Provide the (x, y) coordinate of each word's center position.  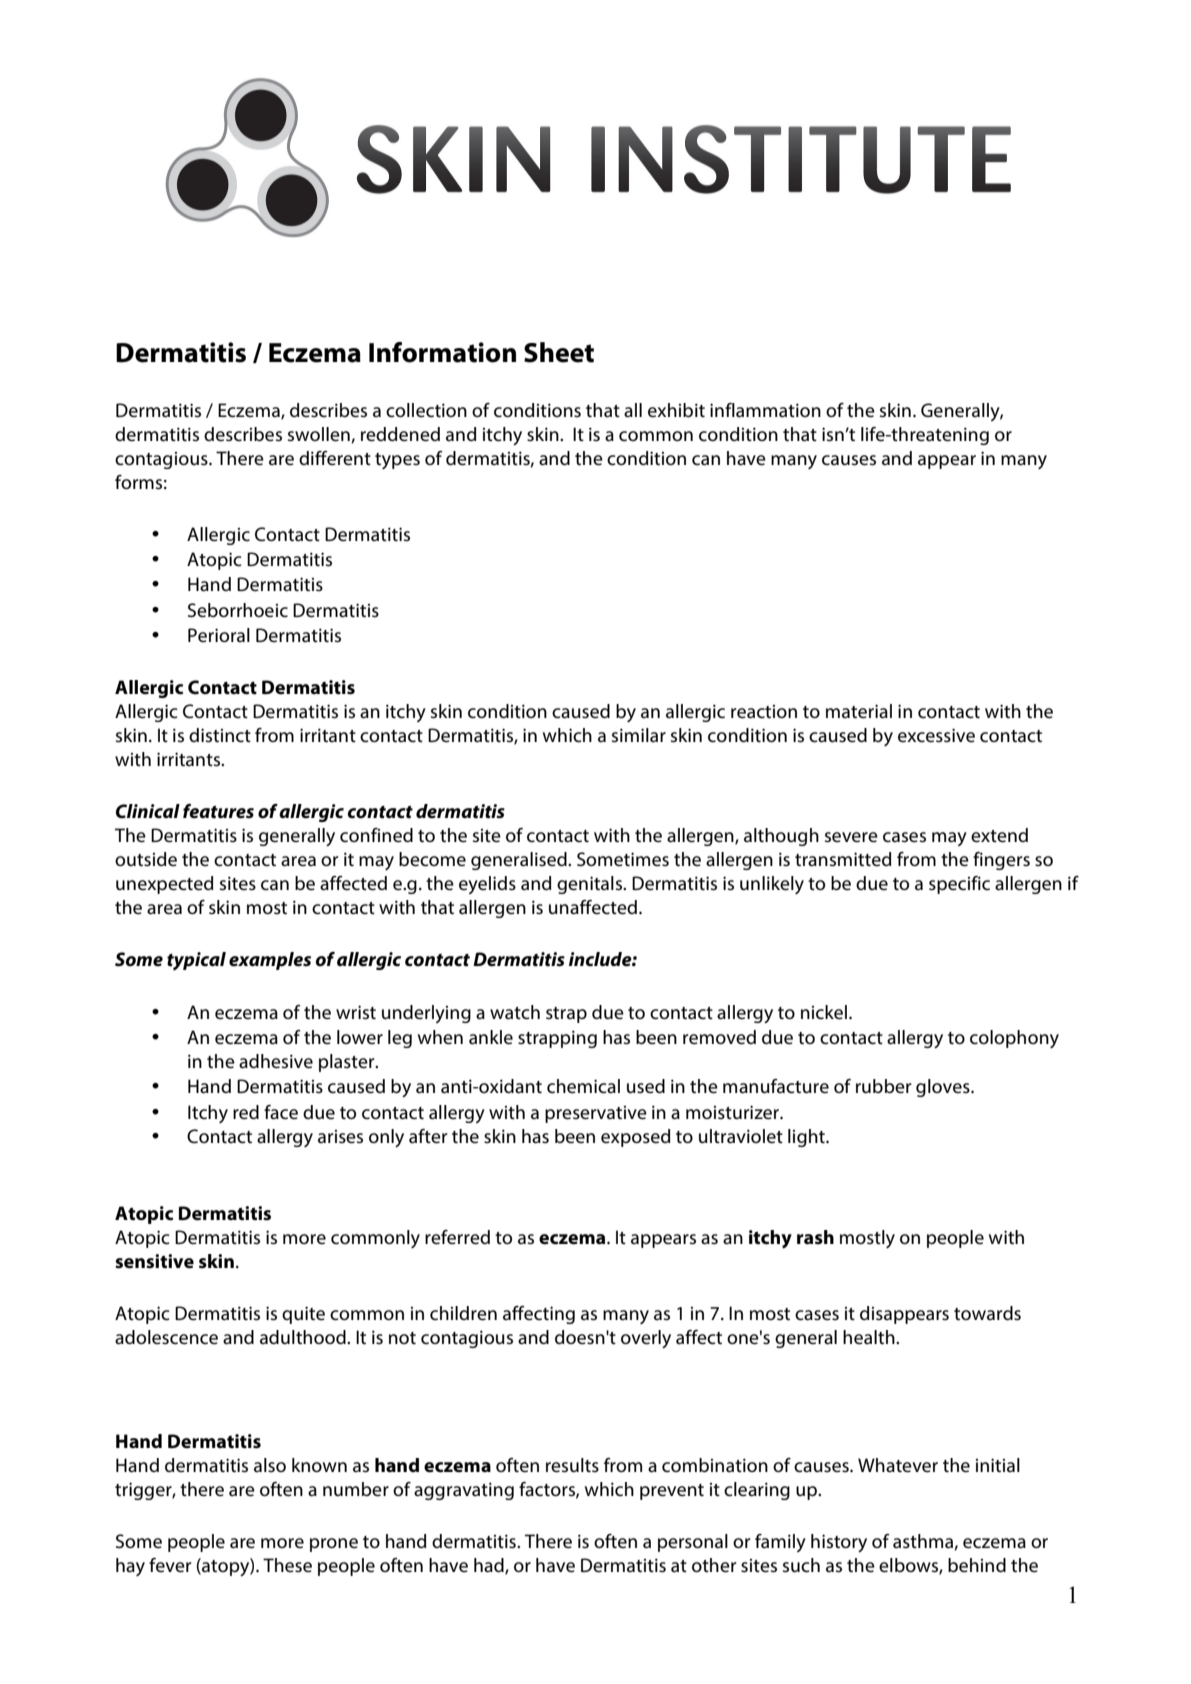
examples (270, 961)
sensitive (154, 1261)
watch (515, 1012)
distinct (220, 735)
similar (639, 735)
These (287, 1565)
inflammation (765, 410)
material (859, 711)
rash (815, 1237)
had (490, 1566)
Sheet (559, 352)
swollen (319, 434)
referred (457, 1237)
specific (959, 885)
